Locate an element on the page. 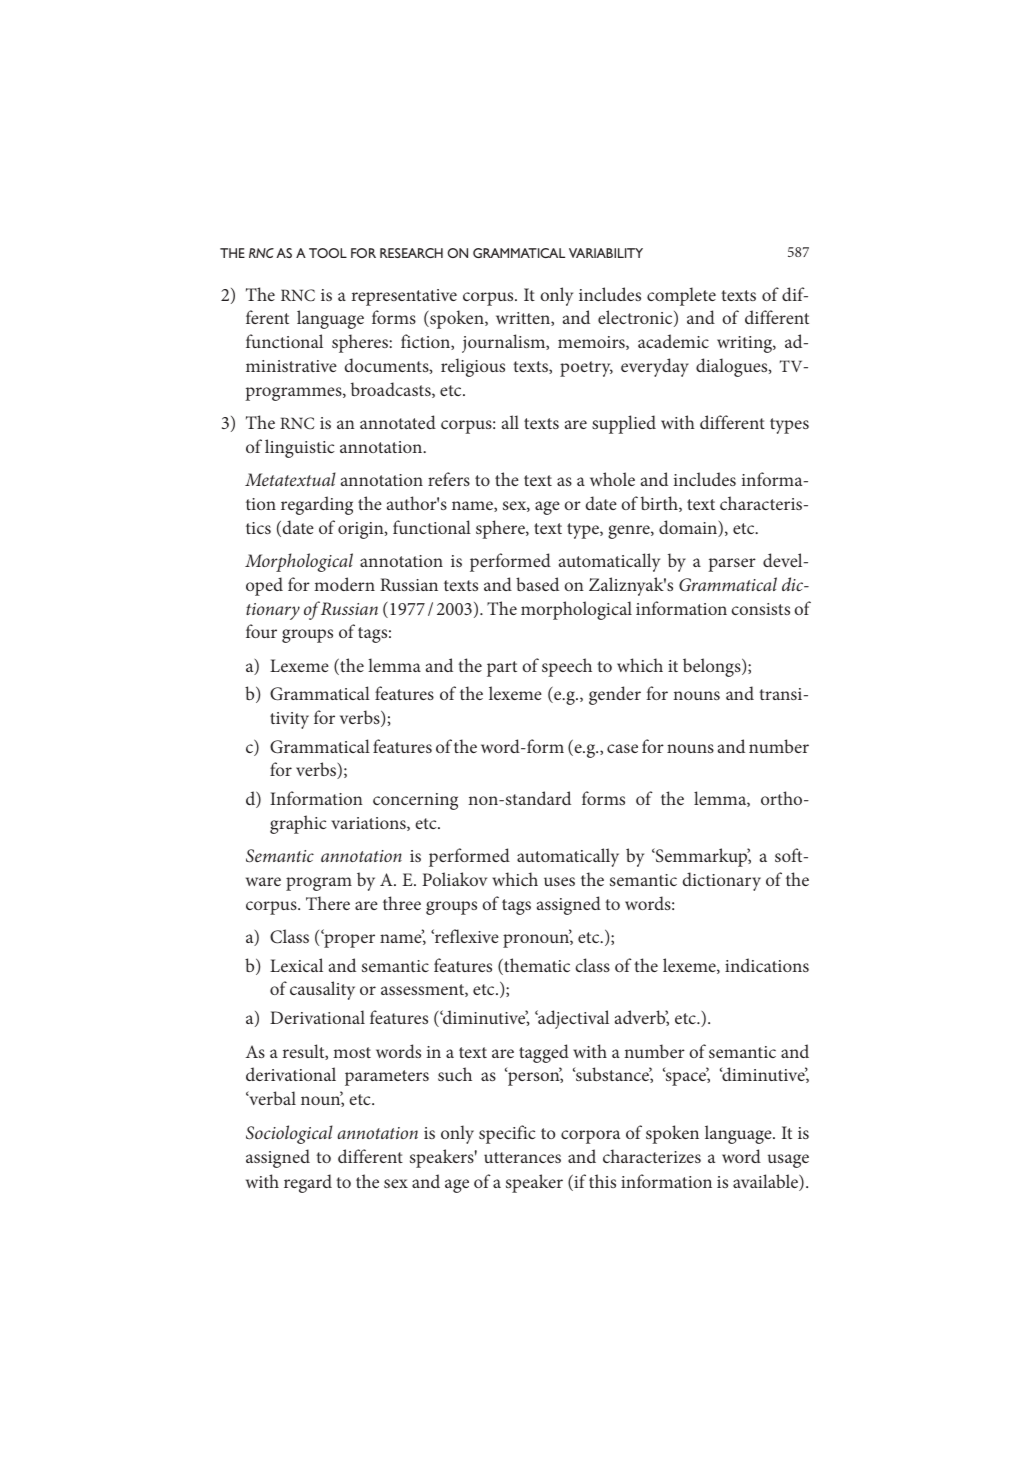 The height and width of the document is (1457, 1030). belongs is located at coordinates (713, 667).
